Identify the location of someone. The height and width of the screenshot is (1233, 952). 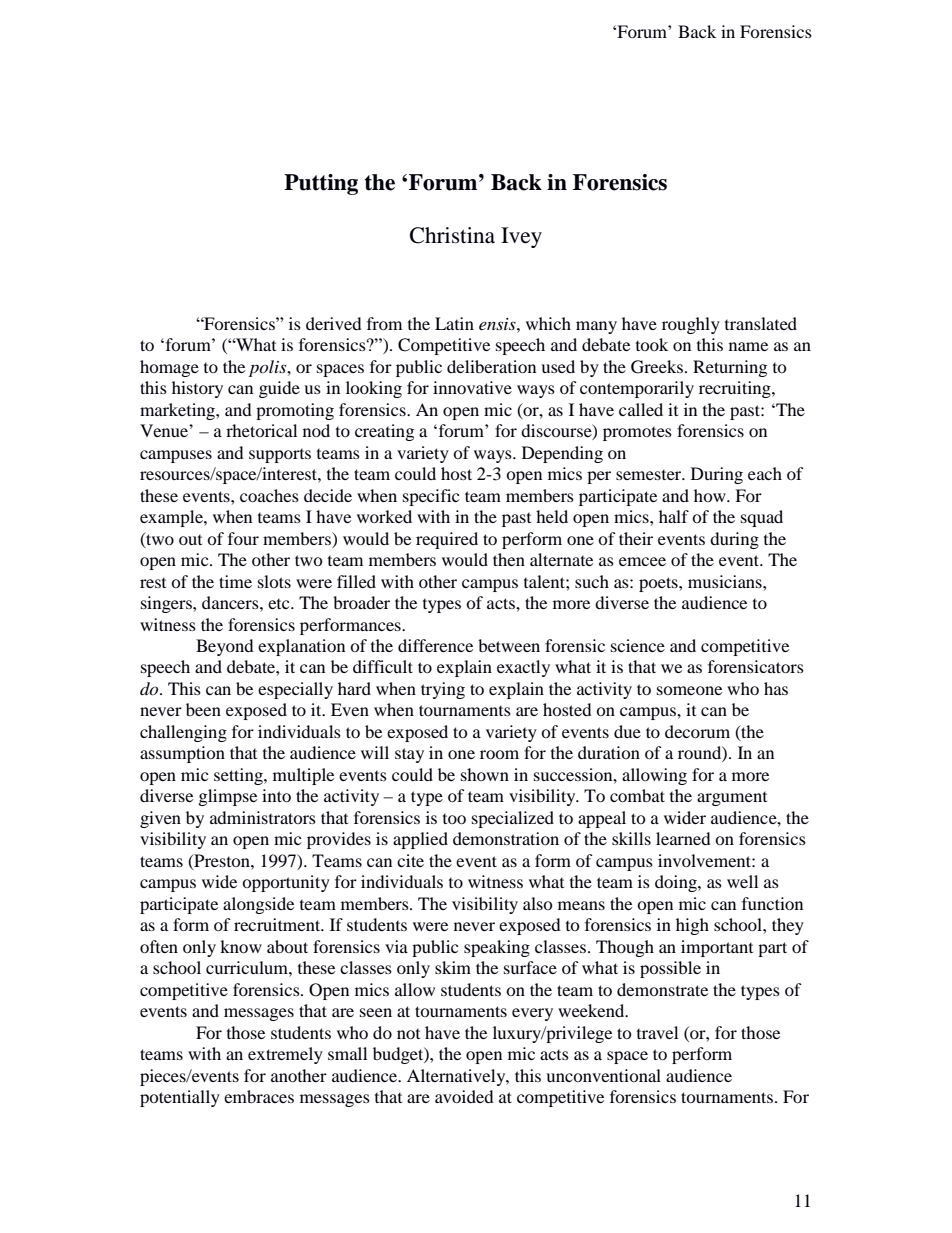
(689, 690).
